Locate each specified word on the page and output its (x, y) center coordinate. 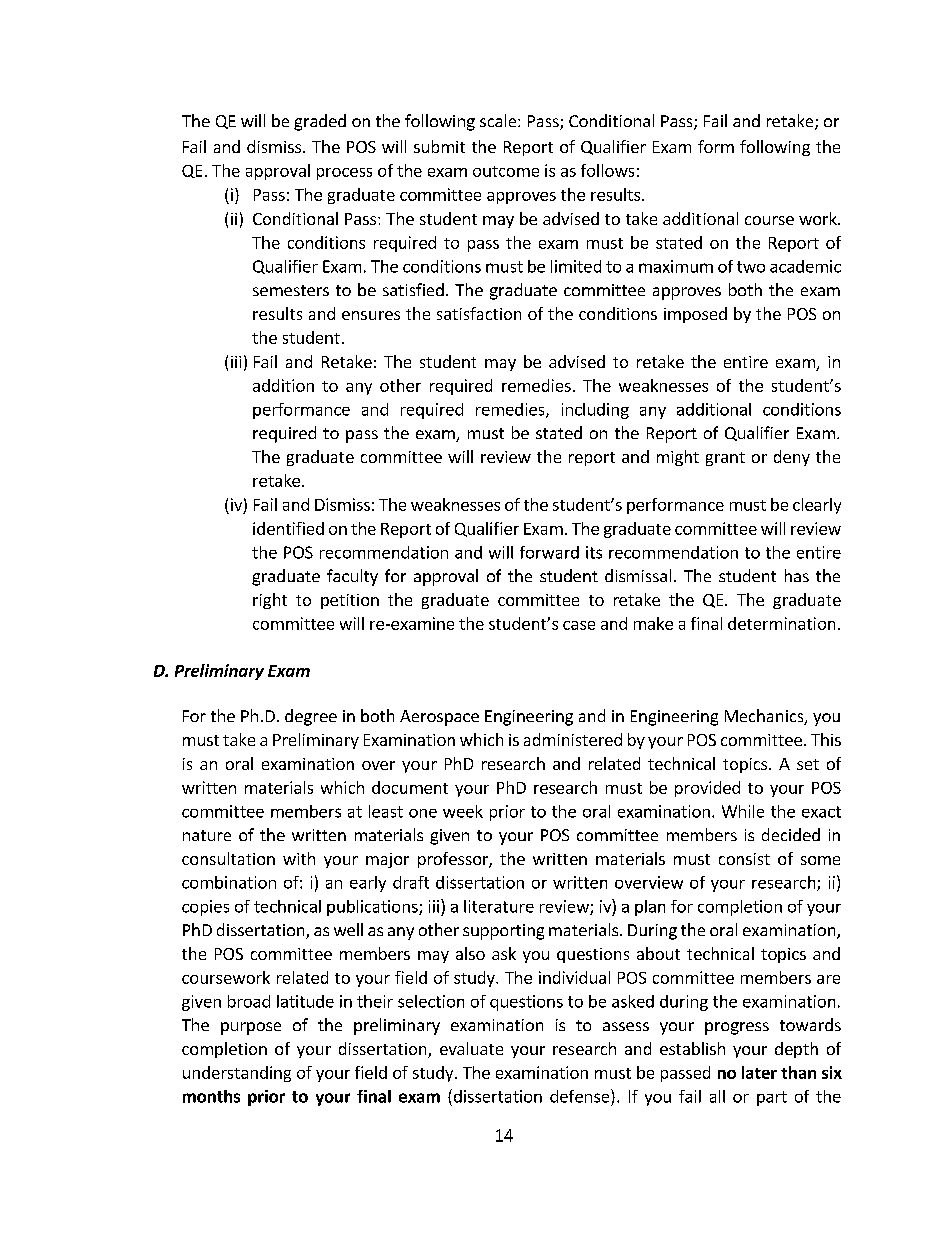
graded (320, 122)
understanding (237, 1074)
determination (781, 623)
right (270, 601)
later (759, 1072)
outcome (506, 171)
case (579, 625)
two (751, 267)
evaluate (471, 1048)
